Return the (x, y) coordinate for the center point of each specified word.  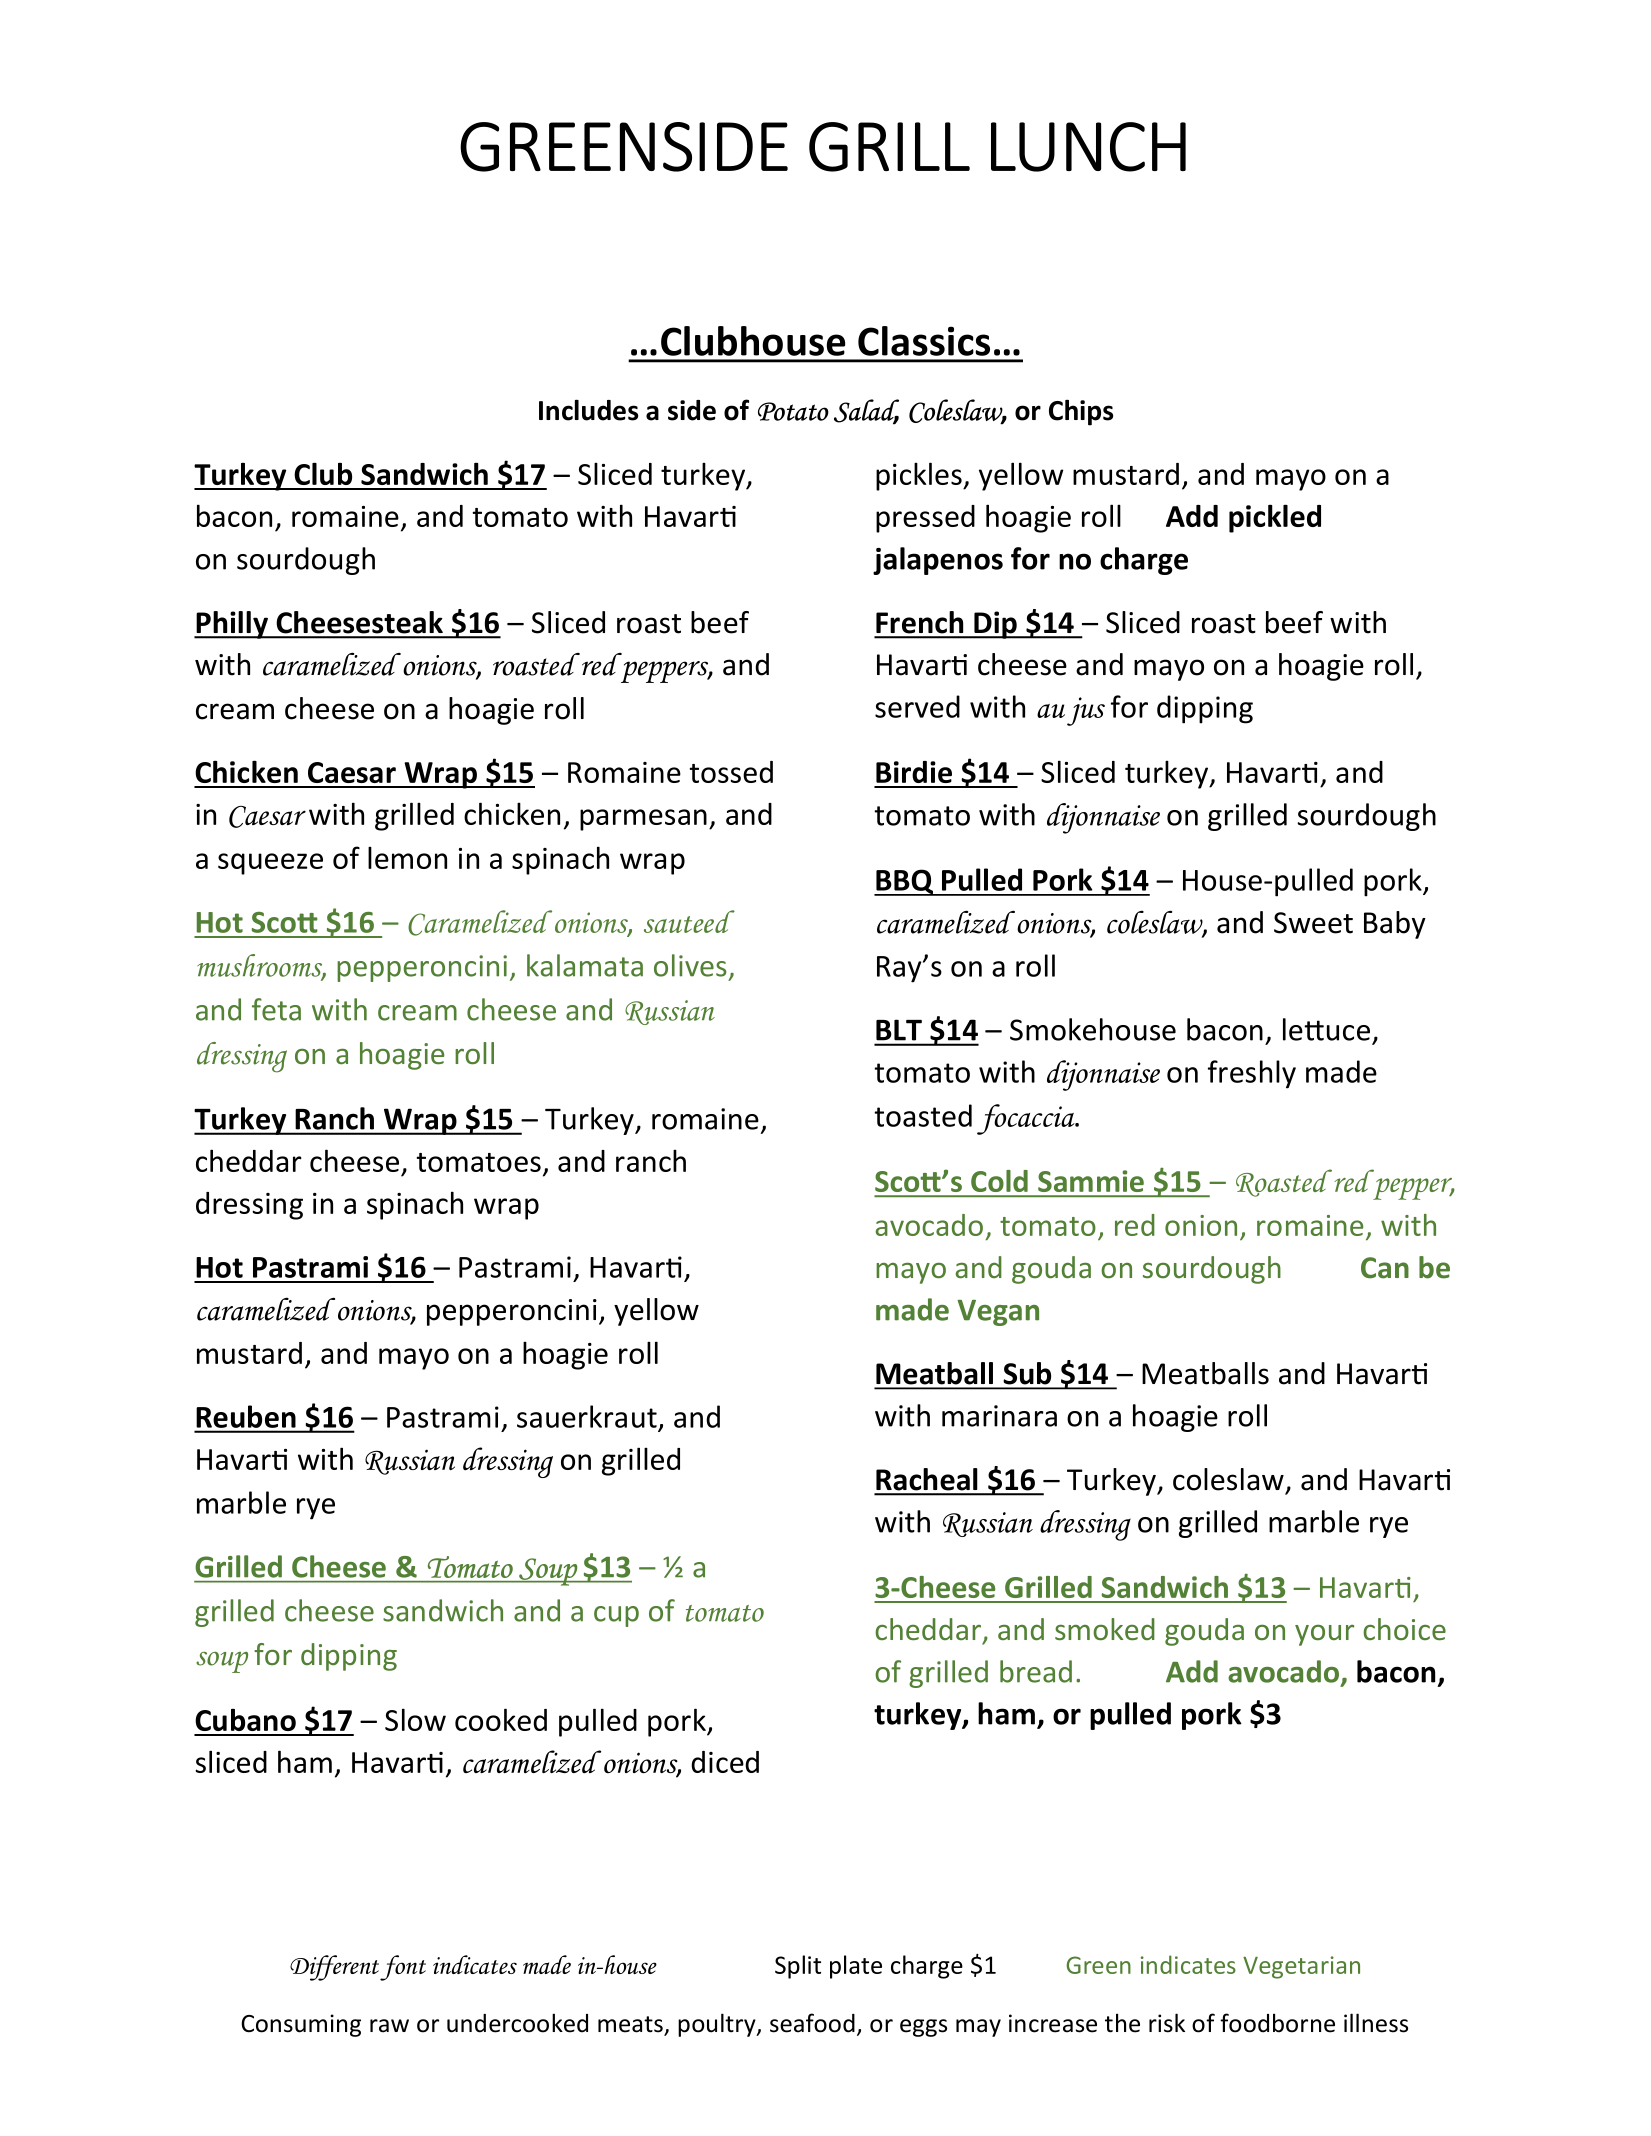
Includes (588, 410)
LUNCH (1088, 147)
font (403, 1968)
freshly (1252, 1074)
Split (798, 1967)
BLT (899, 1030)
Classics (924, 341)
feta (276, 1009)
